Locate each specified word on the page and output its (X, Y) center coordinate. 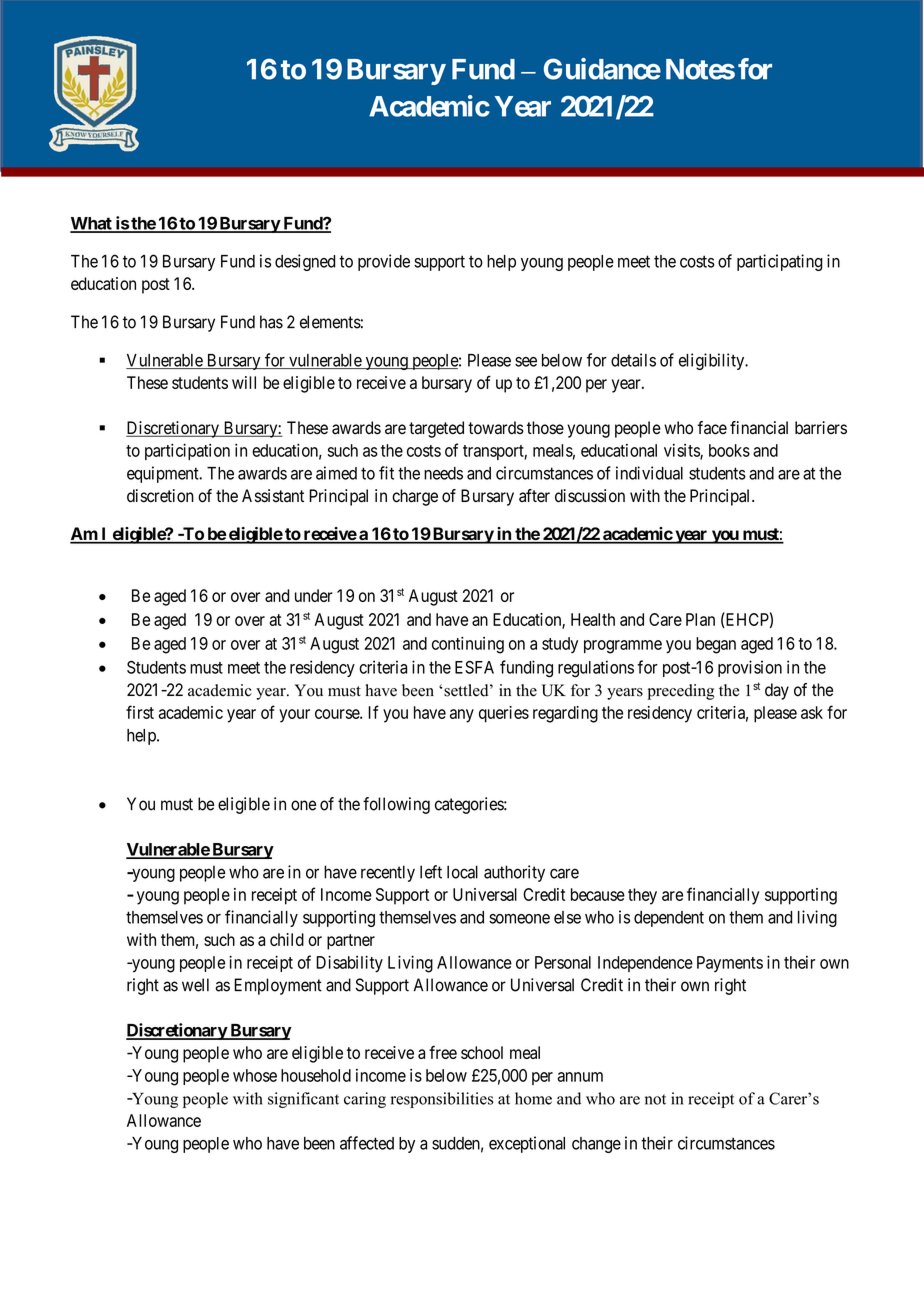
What (92, 224)
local (462, 872)
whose (255, 1075)
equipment (164, 474)
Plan (700, 619)
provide (384, 262)
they (642, 896)
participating (780, 262)
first (140, 712)
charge (415, 497)
